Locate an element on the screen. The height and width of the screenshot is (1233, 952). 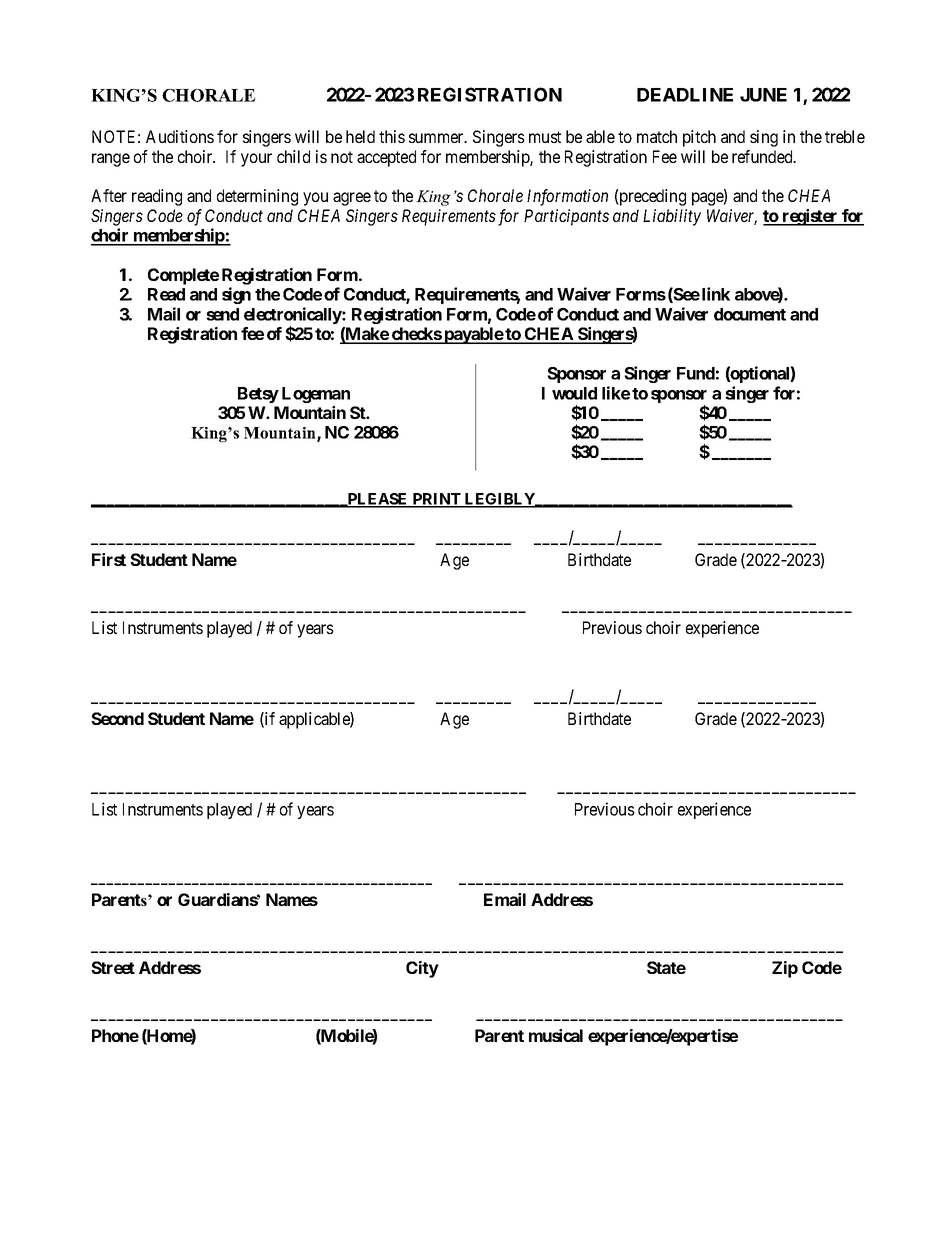
like is located at coordinates (616, 393).
